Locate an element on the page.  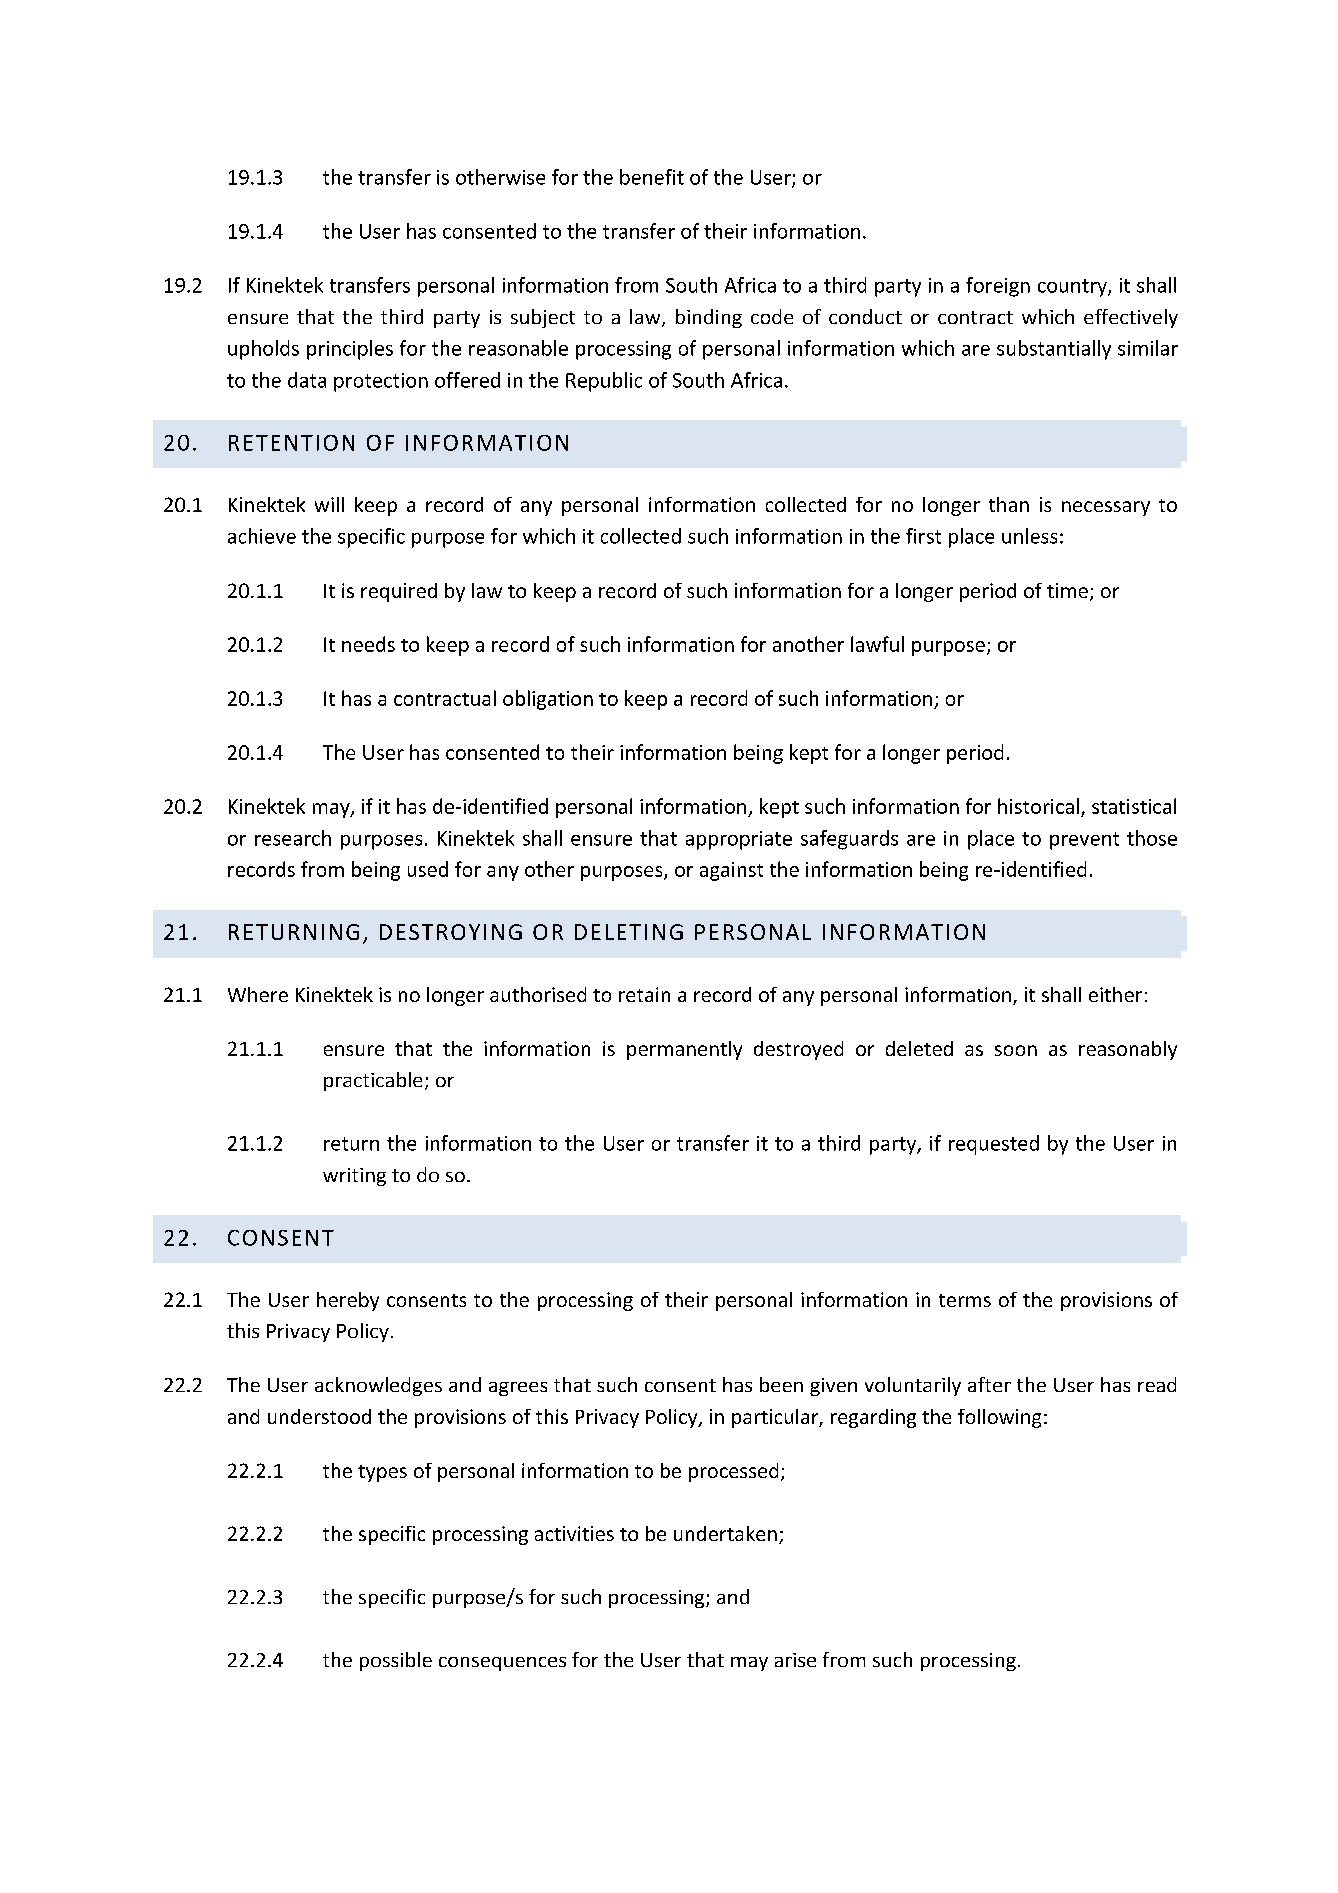
arise is located at coordinates (795, 1660).
